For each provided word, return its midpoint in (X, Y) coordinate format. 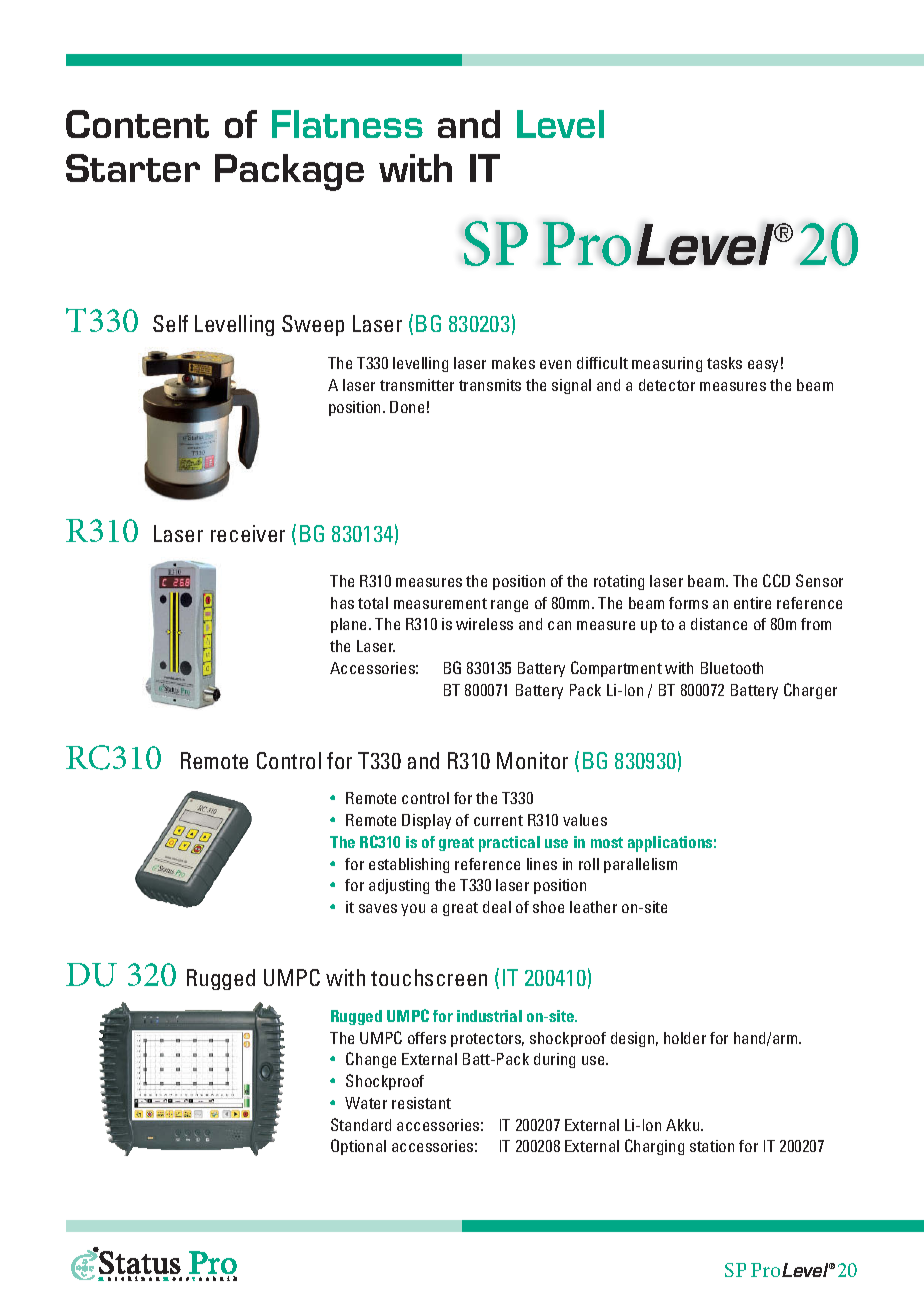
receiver (248, 533)
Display (426, 821)
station (712, 1146)
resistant (421, 1103)
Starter (133, 168)
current (498, 820)
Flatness (347, 124)
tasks (724, 363)
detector (667, 385)
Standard (361, 1124)
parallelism (640, 865)
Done (407, 407)
